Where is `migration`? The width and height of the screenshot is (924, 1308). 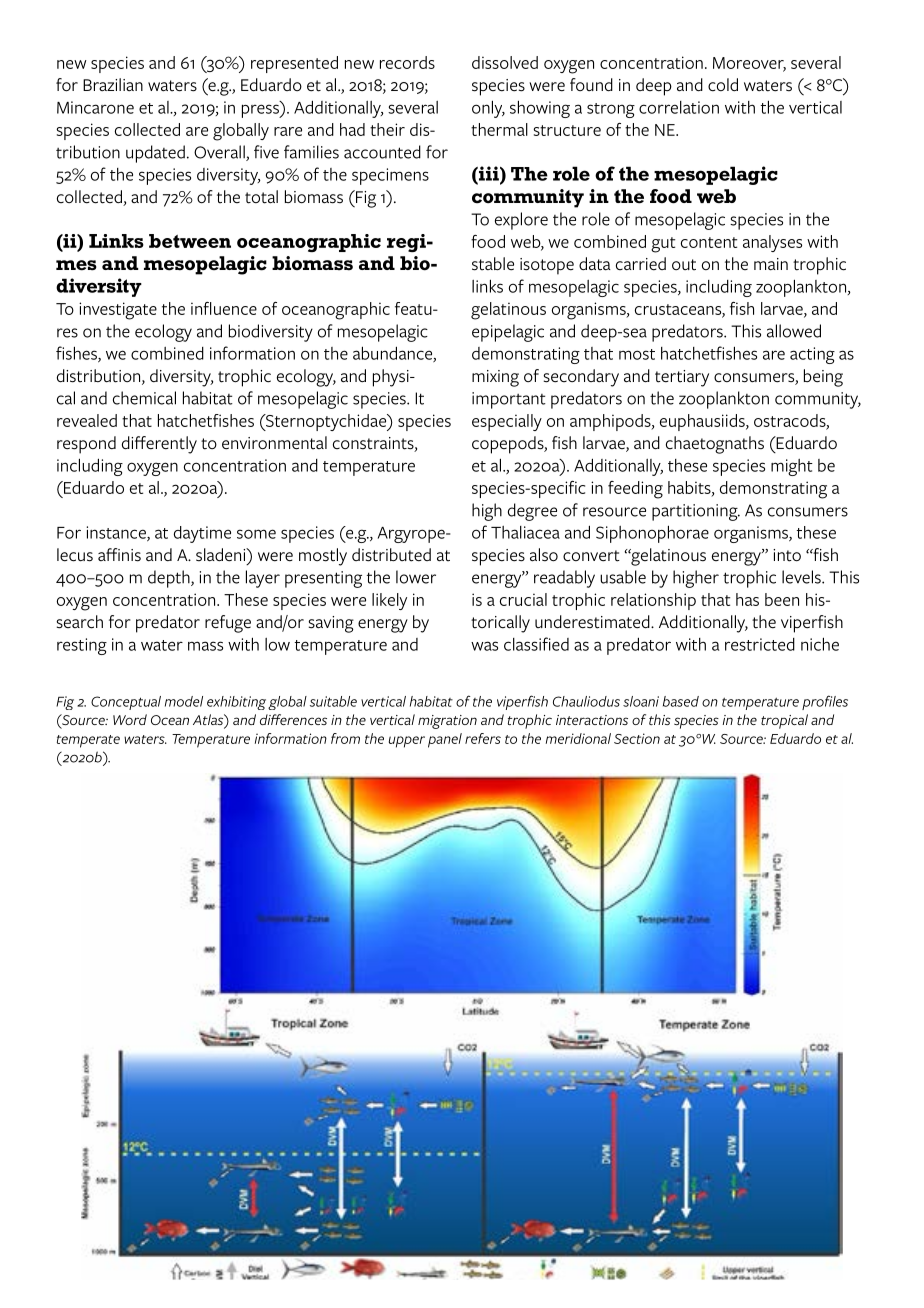 migration is located at coordinates (447, 722).
